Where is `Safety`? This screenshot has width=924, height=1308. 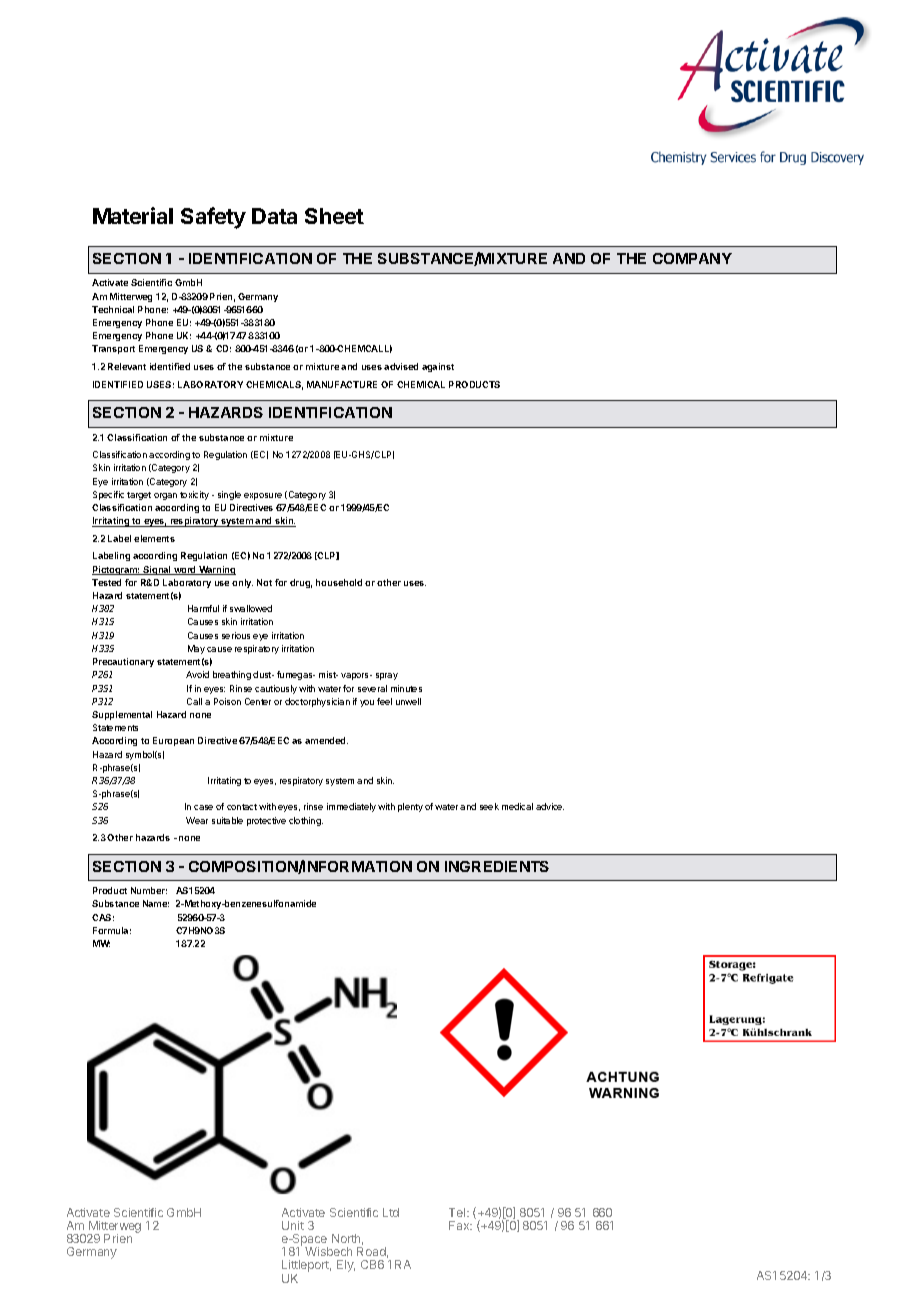
Safety is located at coordinates (213, 218).
